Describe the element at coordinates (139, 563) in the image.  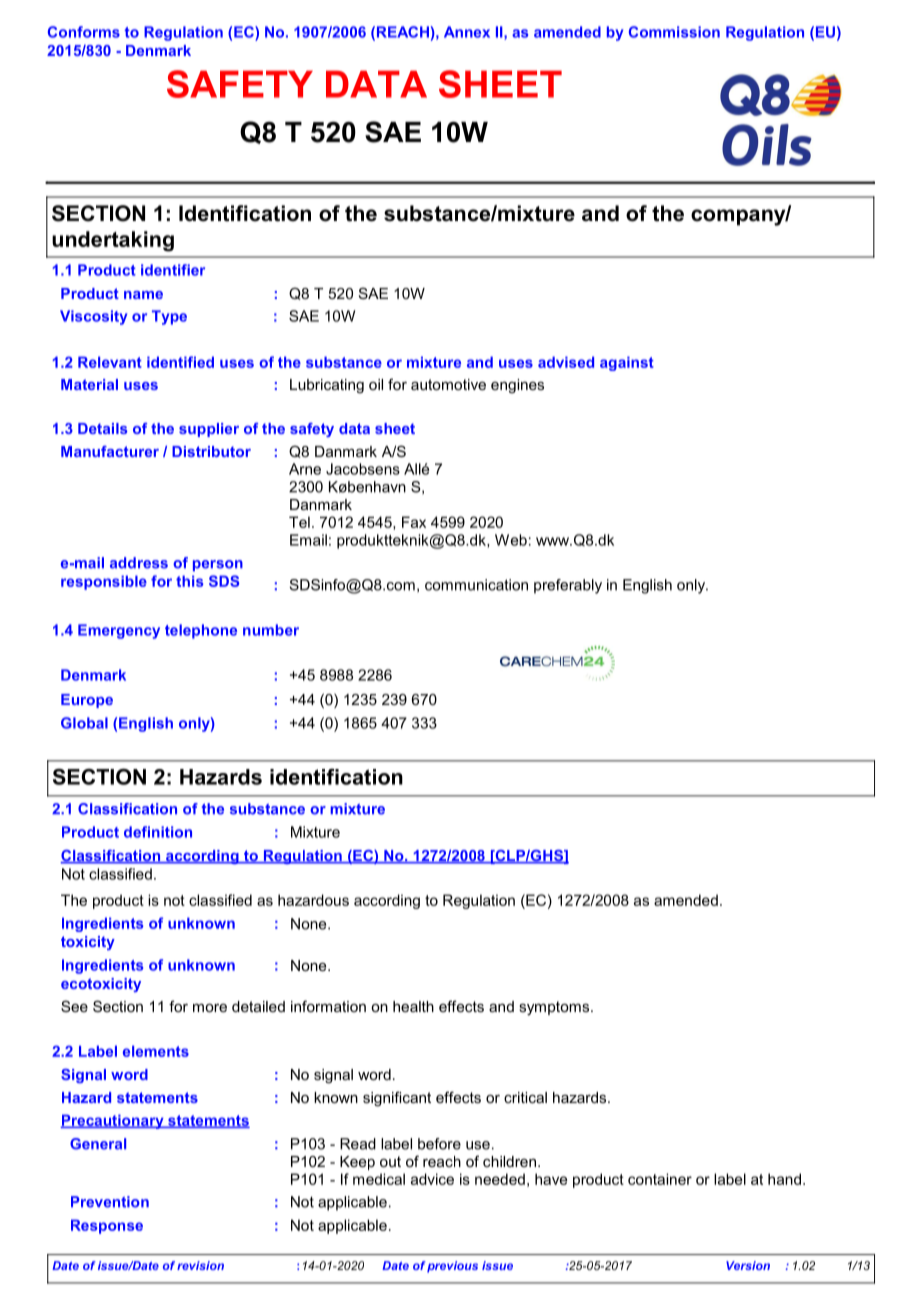
I see `address` at that location.
